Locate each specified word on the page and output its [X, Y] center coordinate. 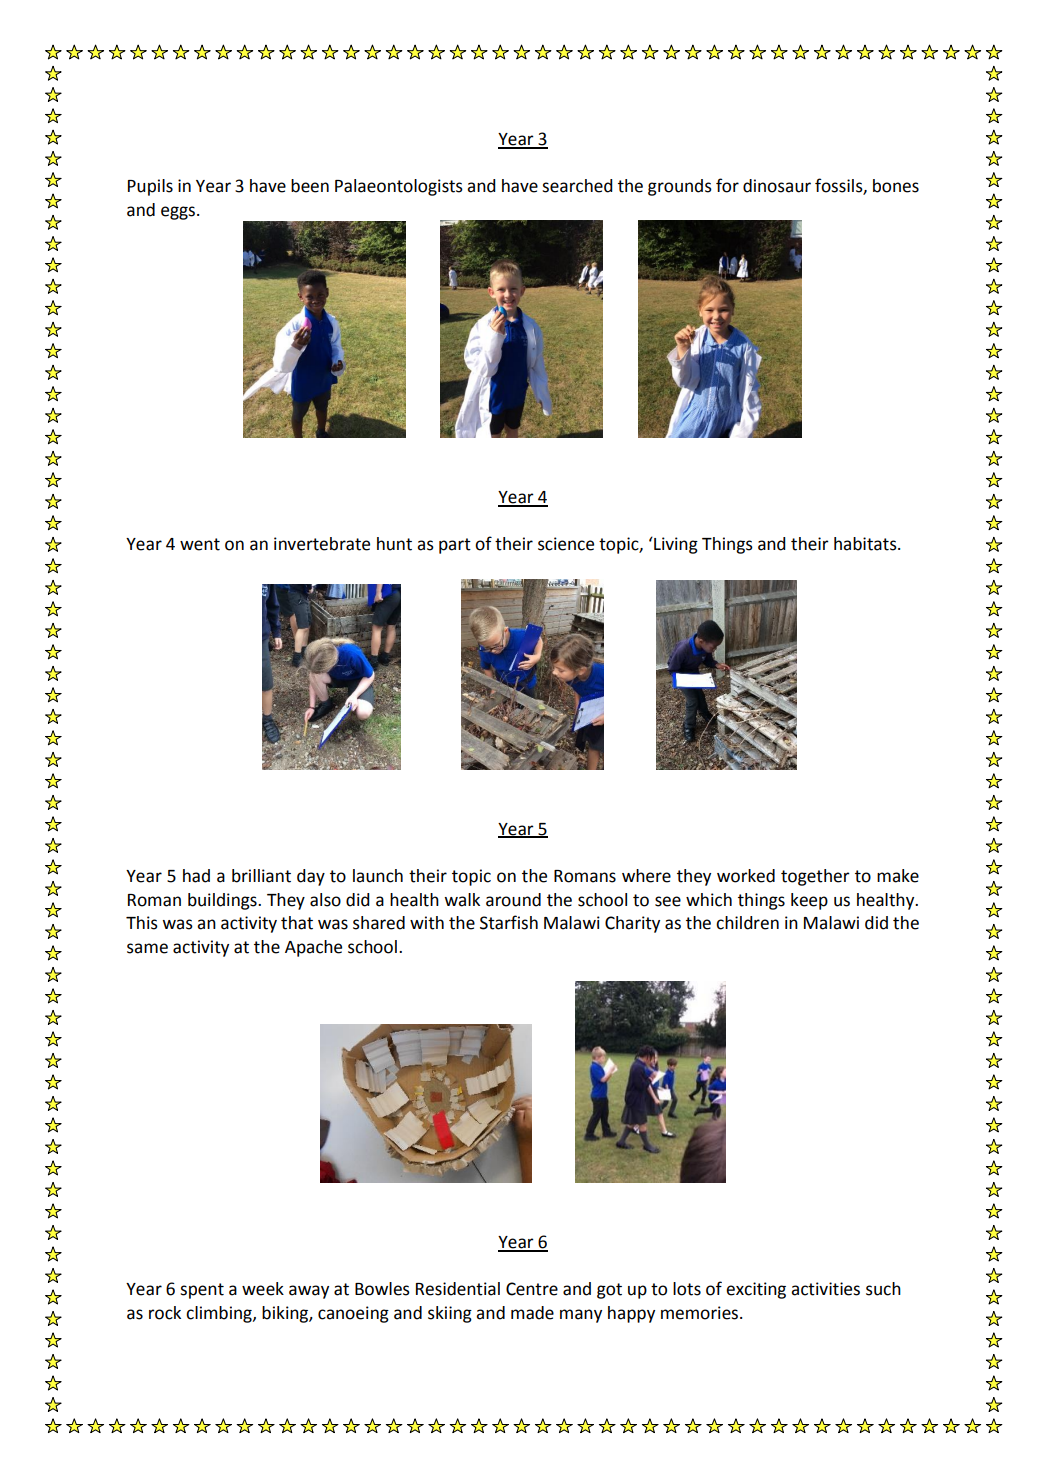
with [427, 923]
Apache [313, 948]
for [727, 185]
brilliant [261, 876]
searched [577, 186]
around [513, 900]
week [263, 1289]
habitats [866, 544]
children [747, 923]
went [200, 544]
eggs [179, 213]
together [815, 877]
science [566, 544]
